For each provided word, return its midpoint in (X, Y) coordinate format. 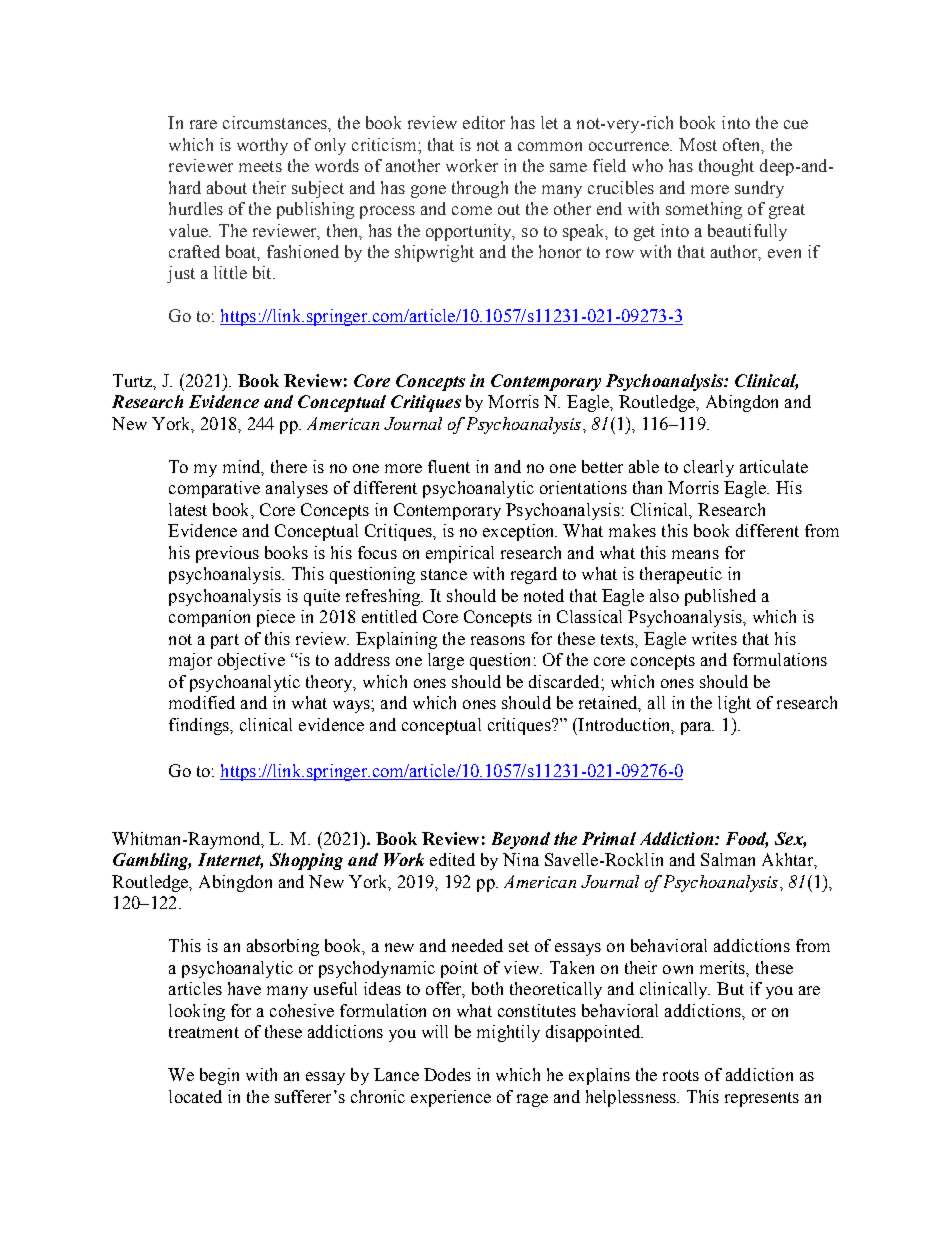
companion (209, 618)
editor (484, 122)
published (720, 597)
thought (726, 167)
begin (219, 1076)
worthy (262, 146)
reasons (498, 640)
